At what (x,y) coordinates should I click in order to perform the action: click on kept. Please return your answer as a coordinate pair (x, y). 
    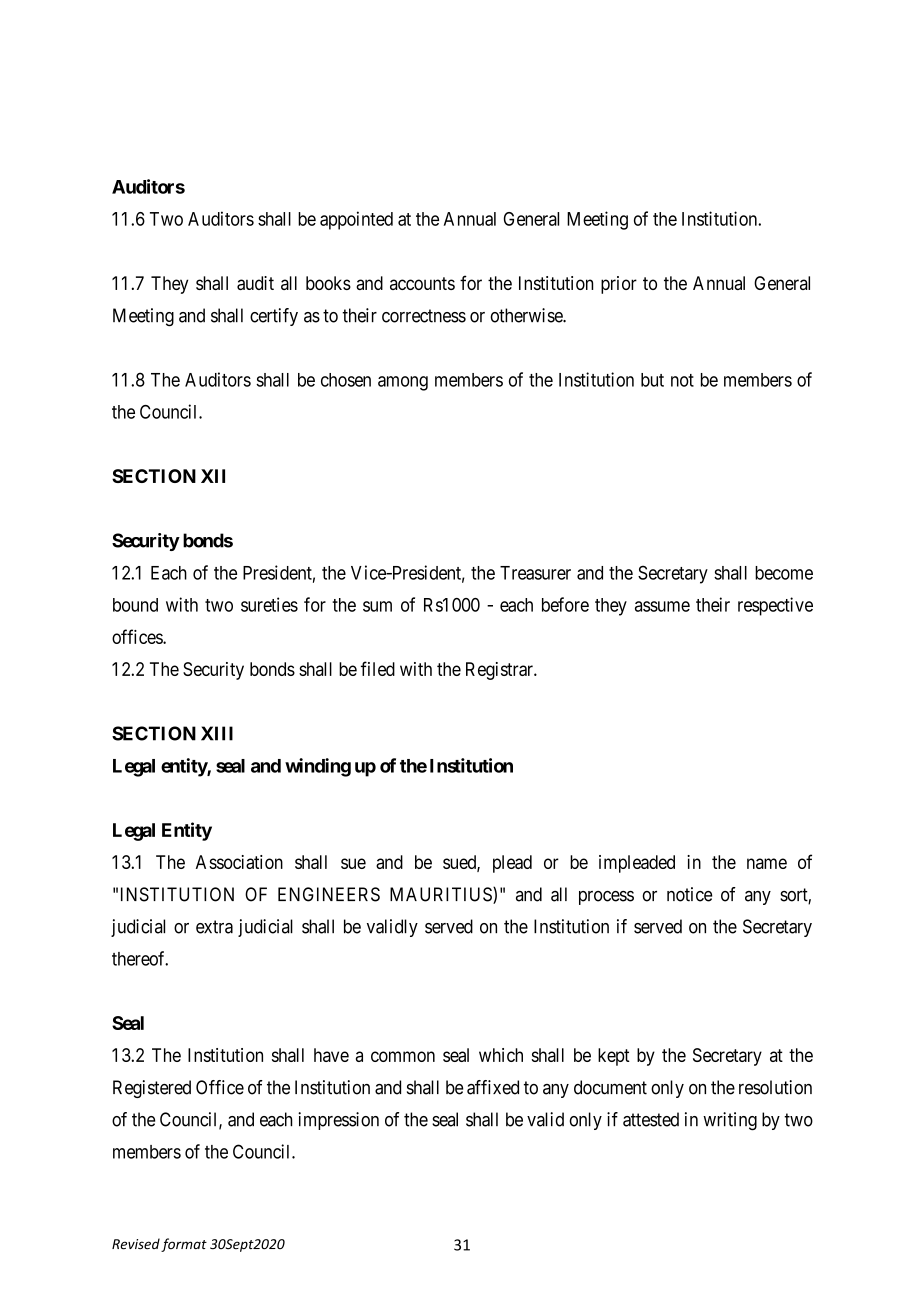
    Looking at the image, I should click on (614, 1057).
